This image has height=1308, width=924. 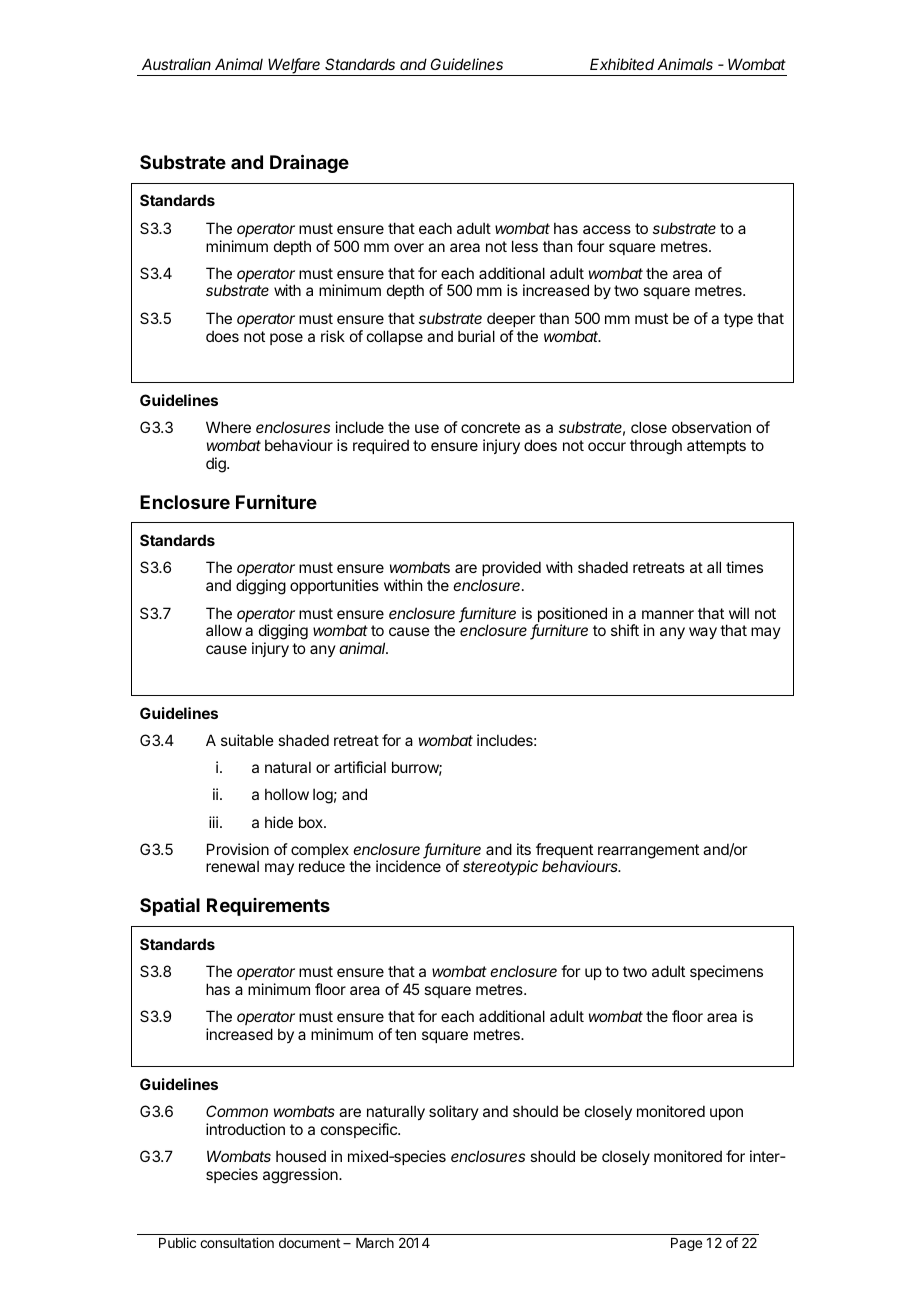 What do you see at coordinates (703, 633) in the image?
I see `way` at bounding box center [703, 633].
